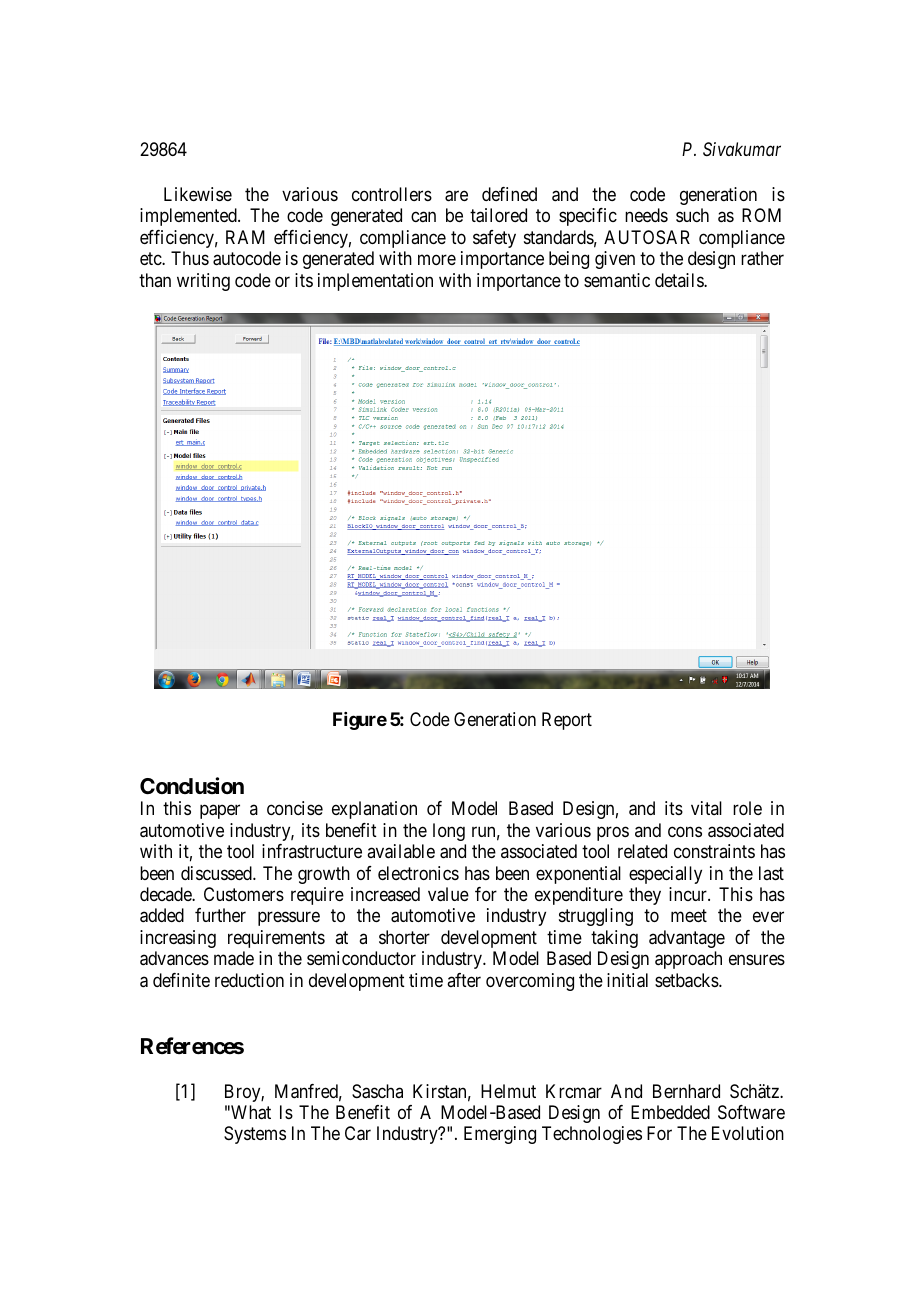  What do you see at coordinates (255, 1135) in the page?
I see `Systems` at bounding box center [255, 1135].
